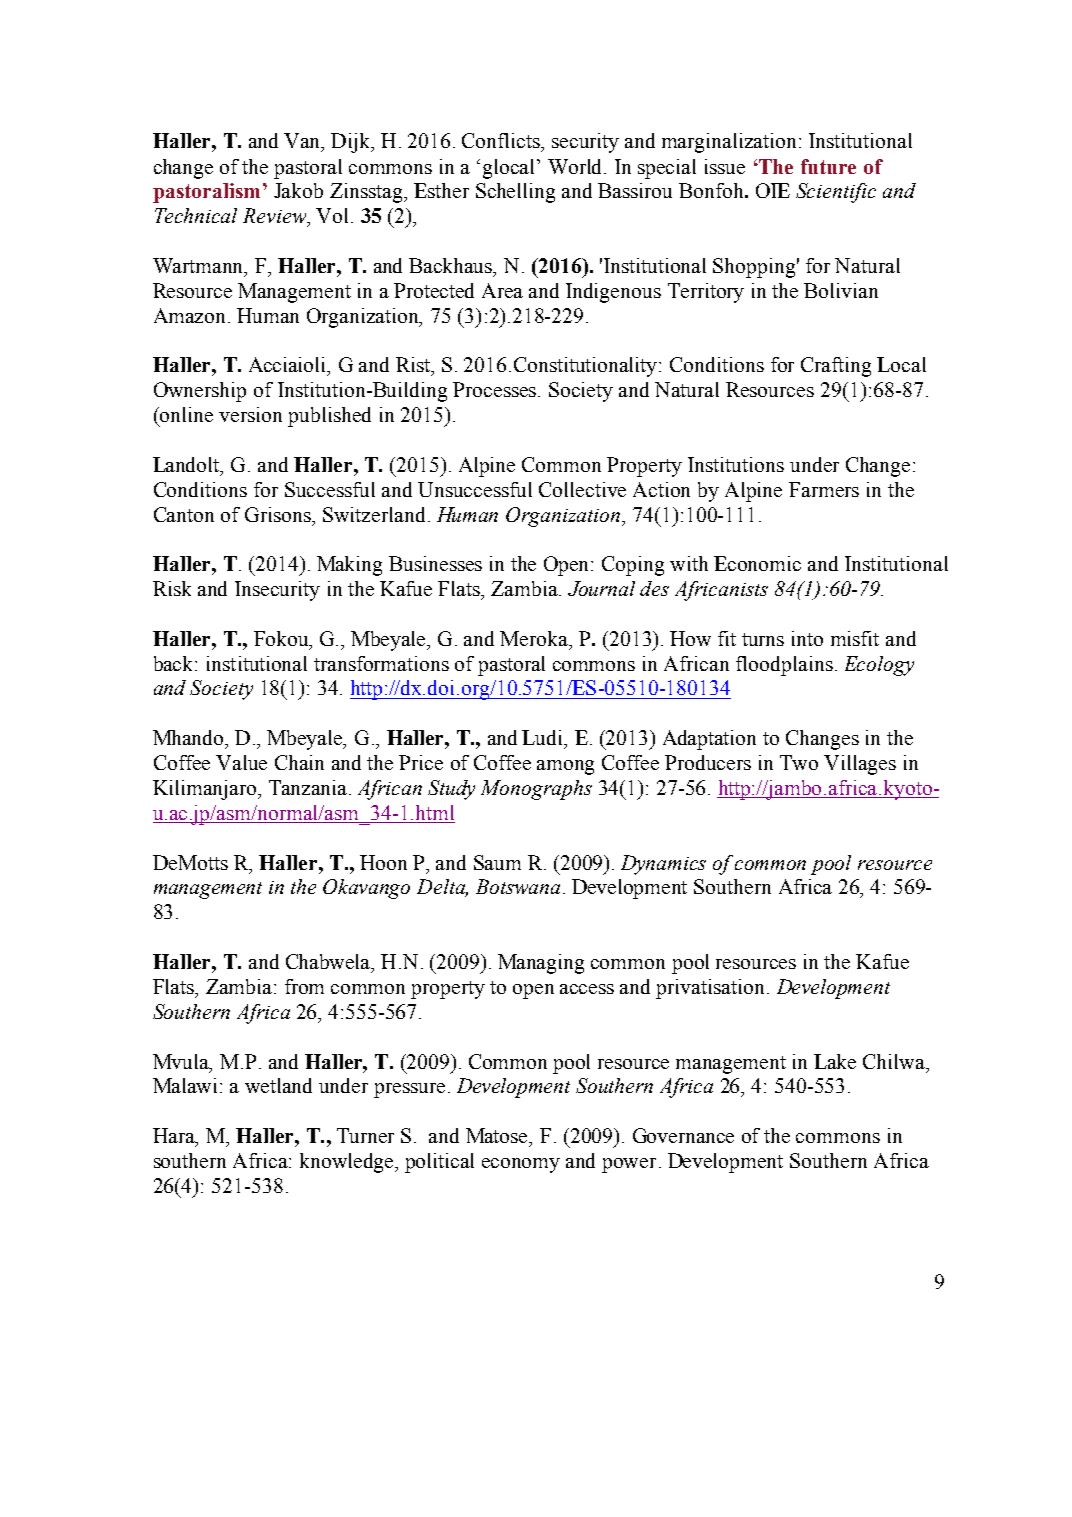 The height and width of the page is (1517, 1072). I want to click on economy, so click(521, 1165).
